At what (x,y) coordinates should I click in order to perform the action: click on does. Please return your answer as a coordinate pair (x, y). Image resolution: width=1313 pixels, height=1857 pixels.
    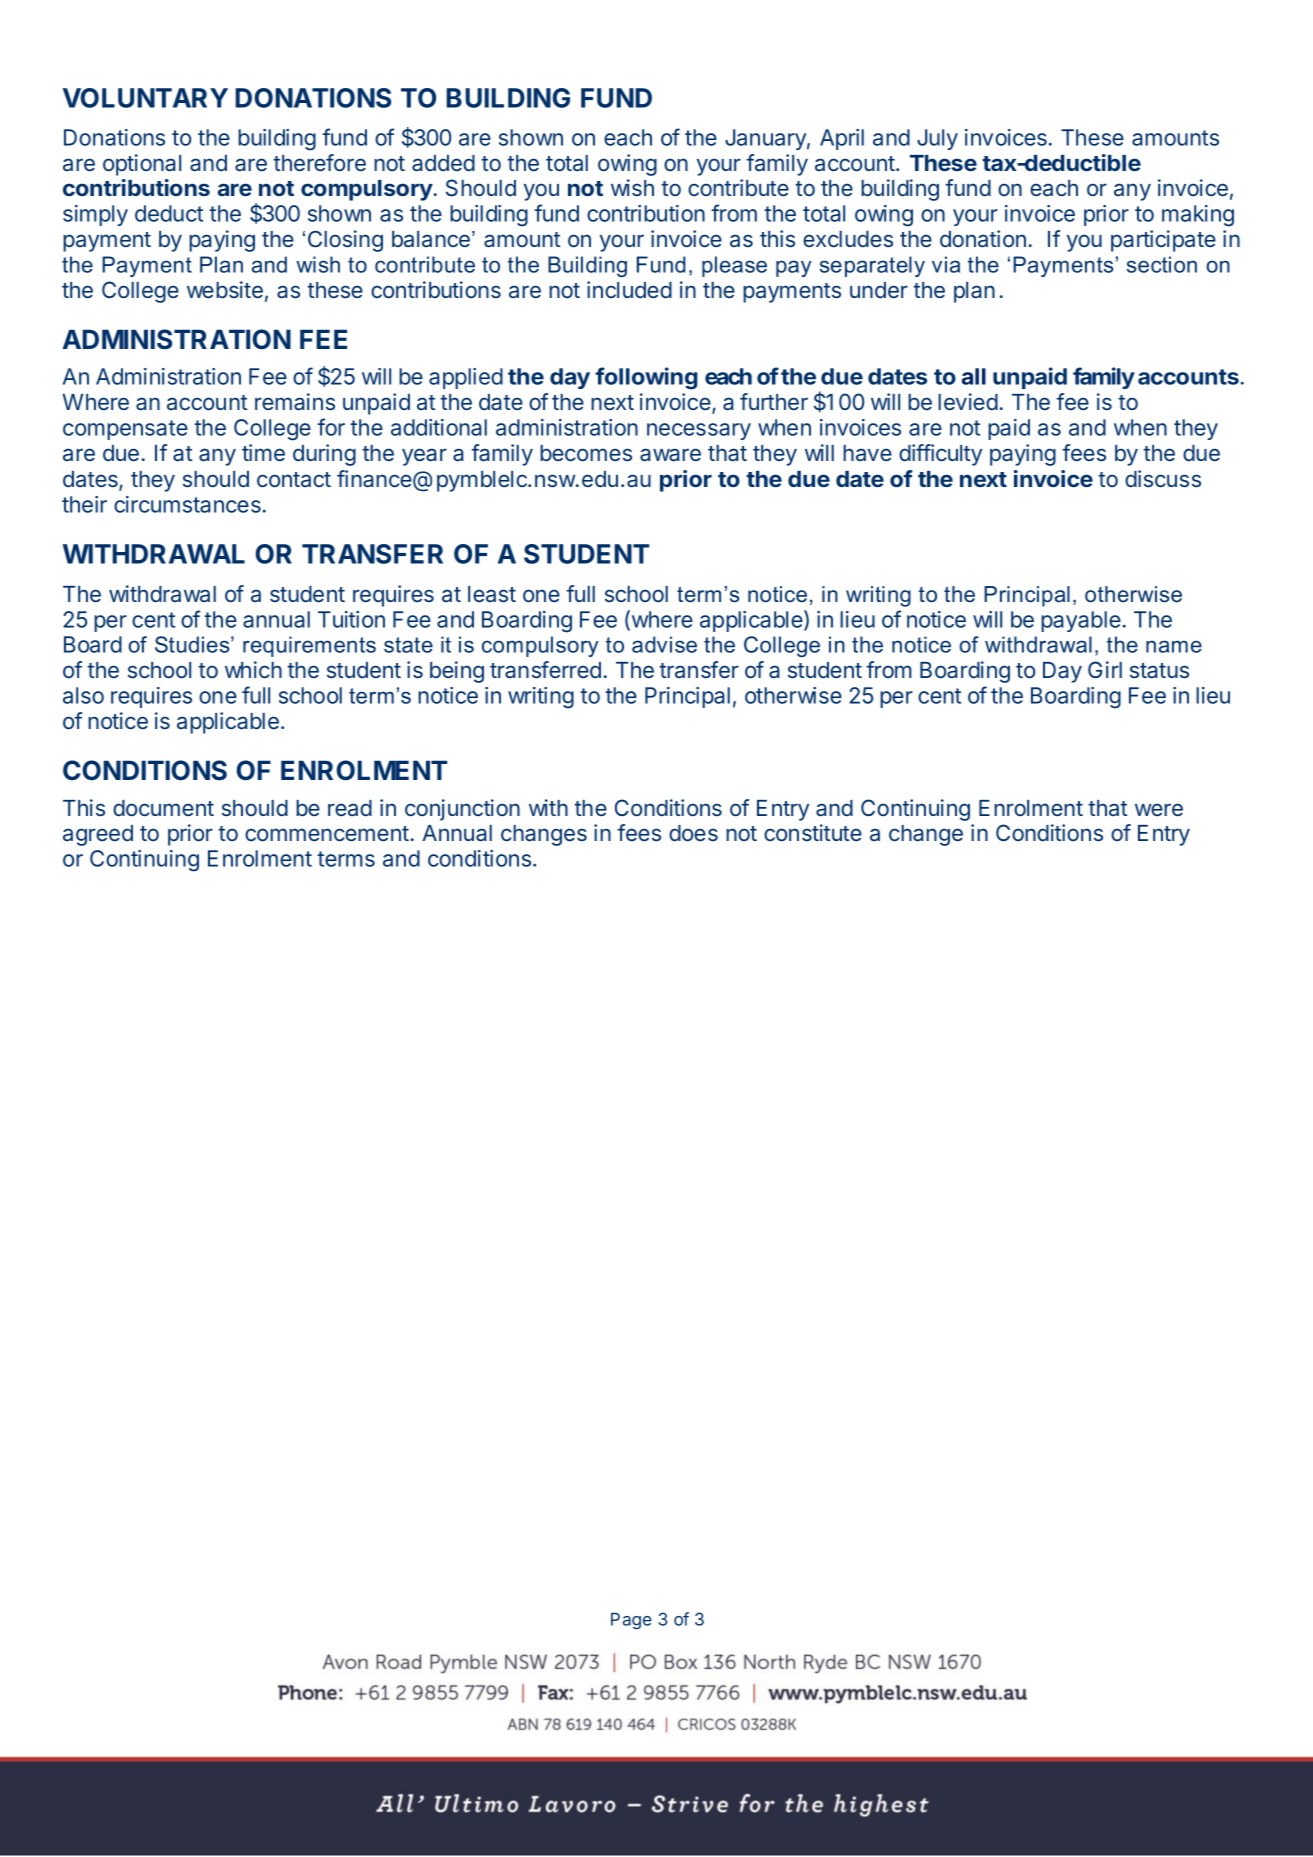
    Looking at the image, I should click on (693, 833).
